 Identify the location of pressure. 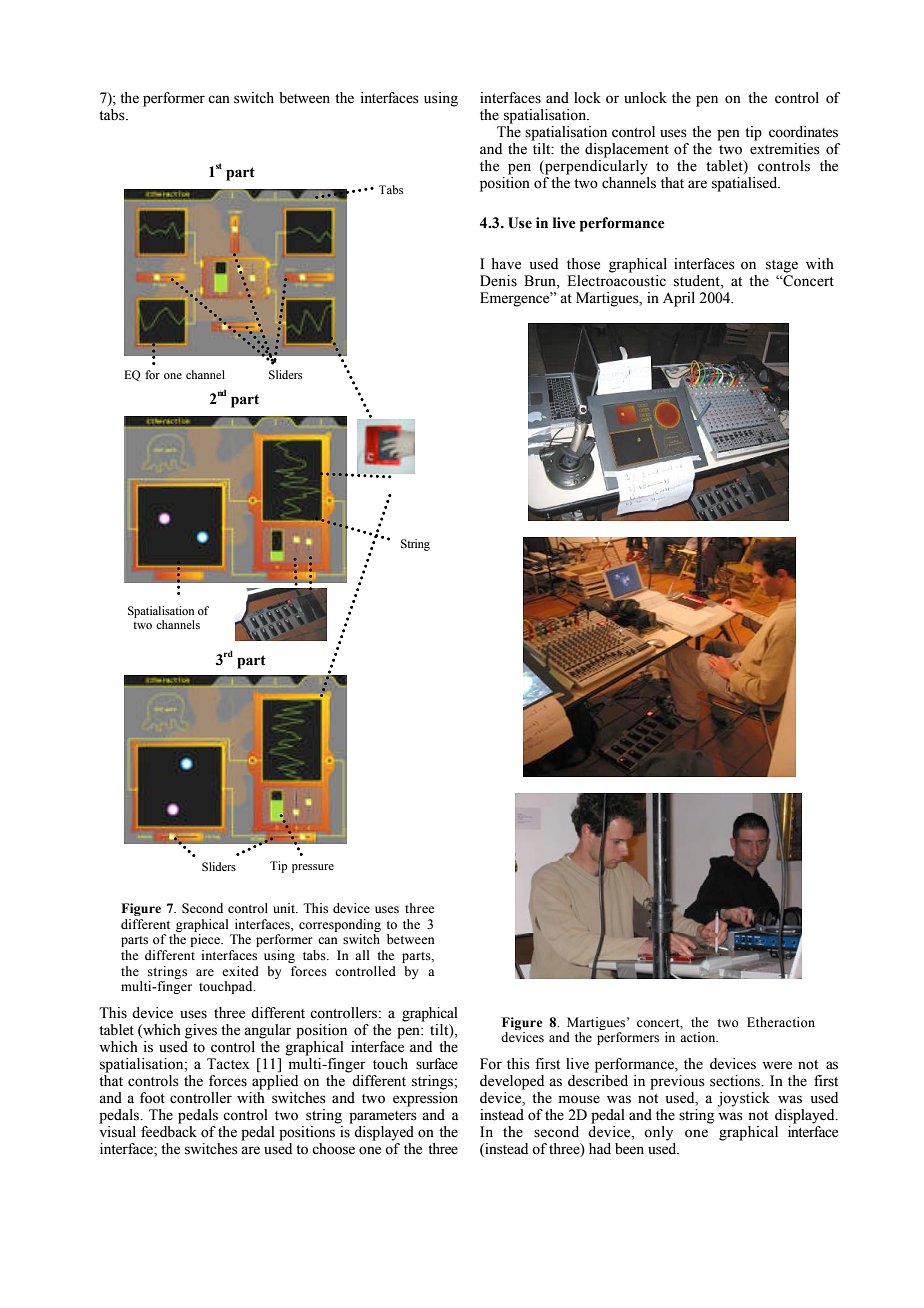
(313, 868).
